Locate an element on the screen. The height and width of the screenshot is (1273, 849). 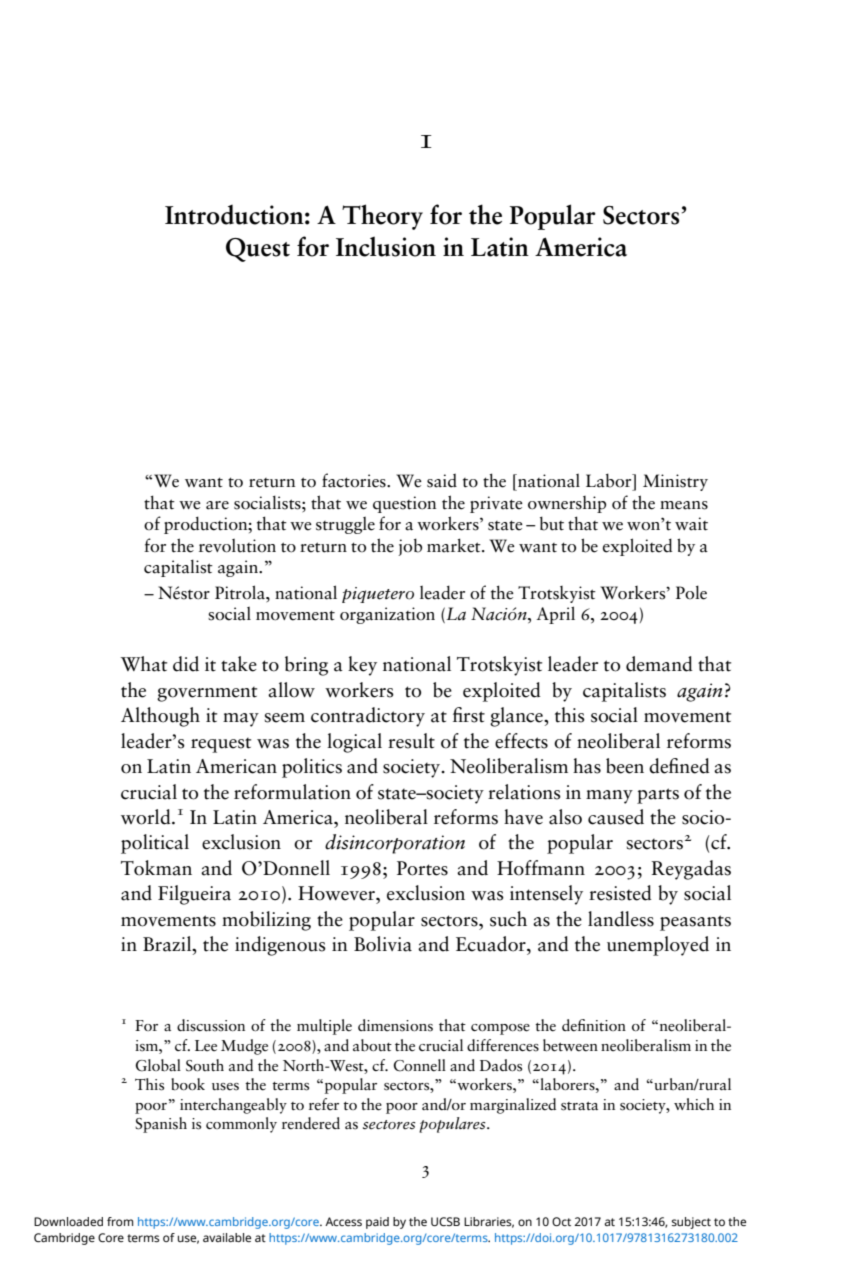
job is located at coordinates (410, 547).
